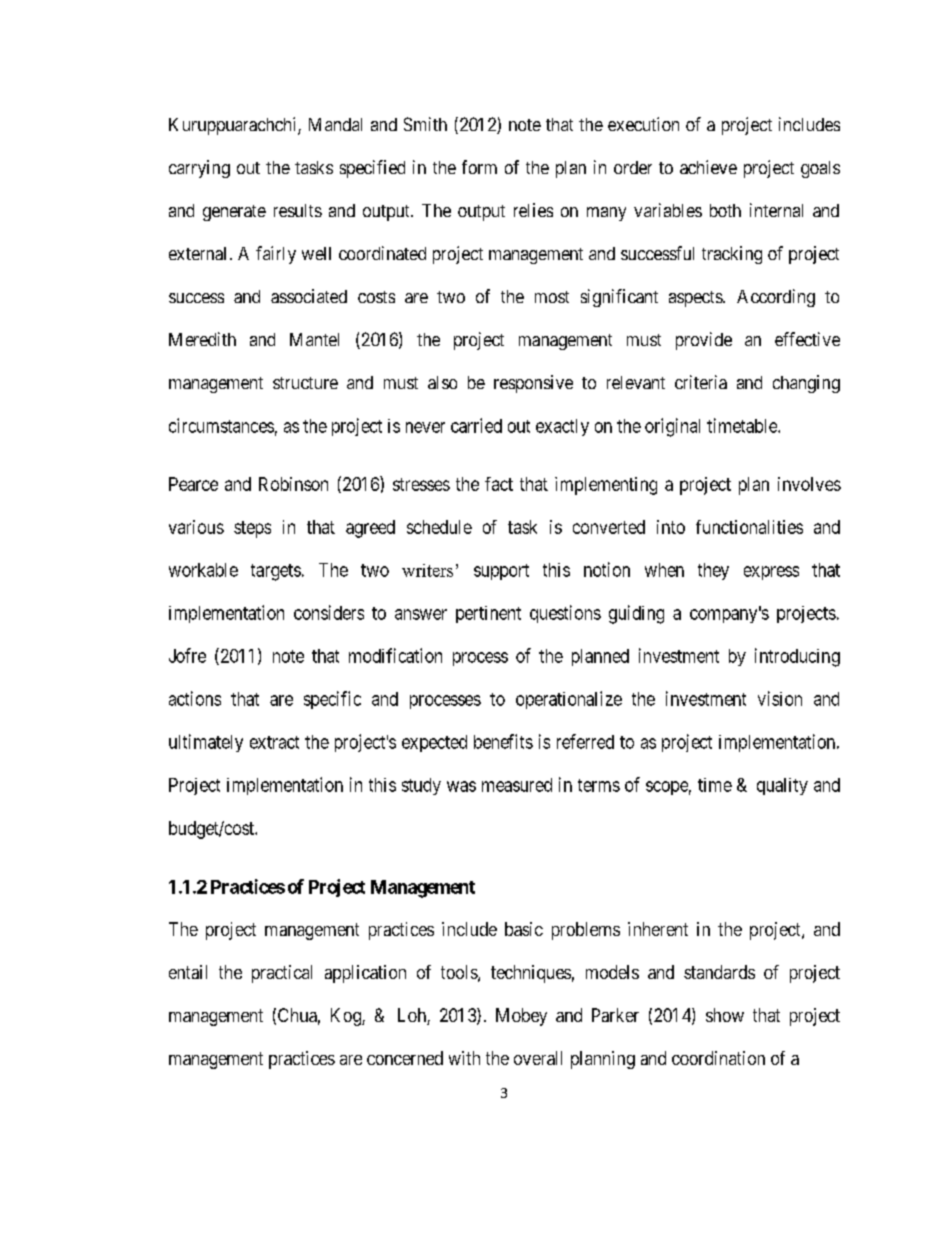  Describe the element at coordinates (708, 167) in the page. I see `achieve` at that location.
